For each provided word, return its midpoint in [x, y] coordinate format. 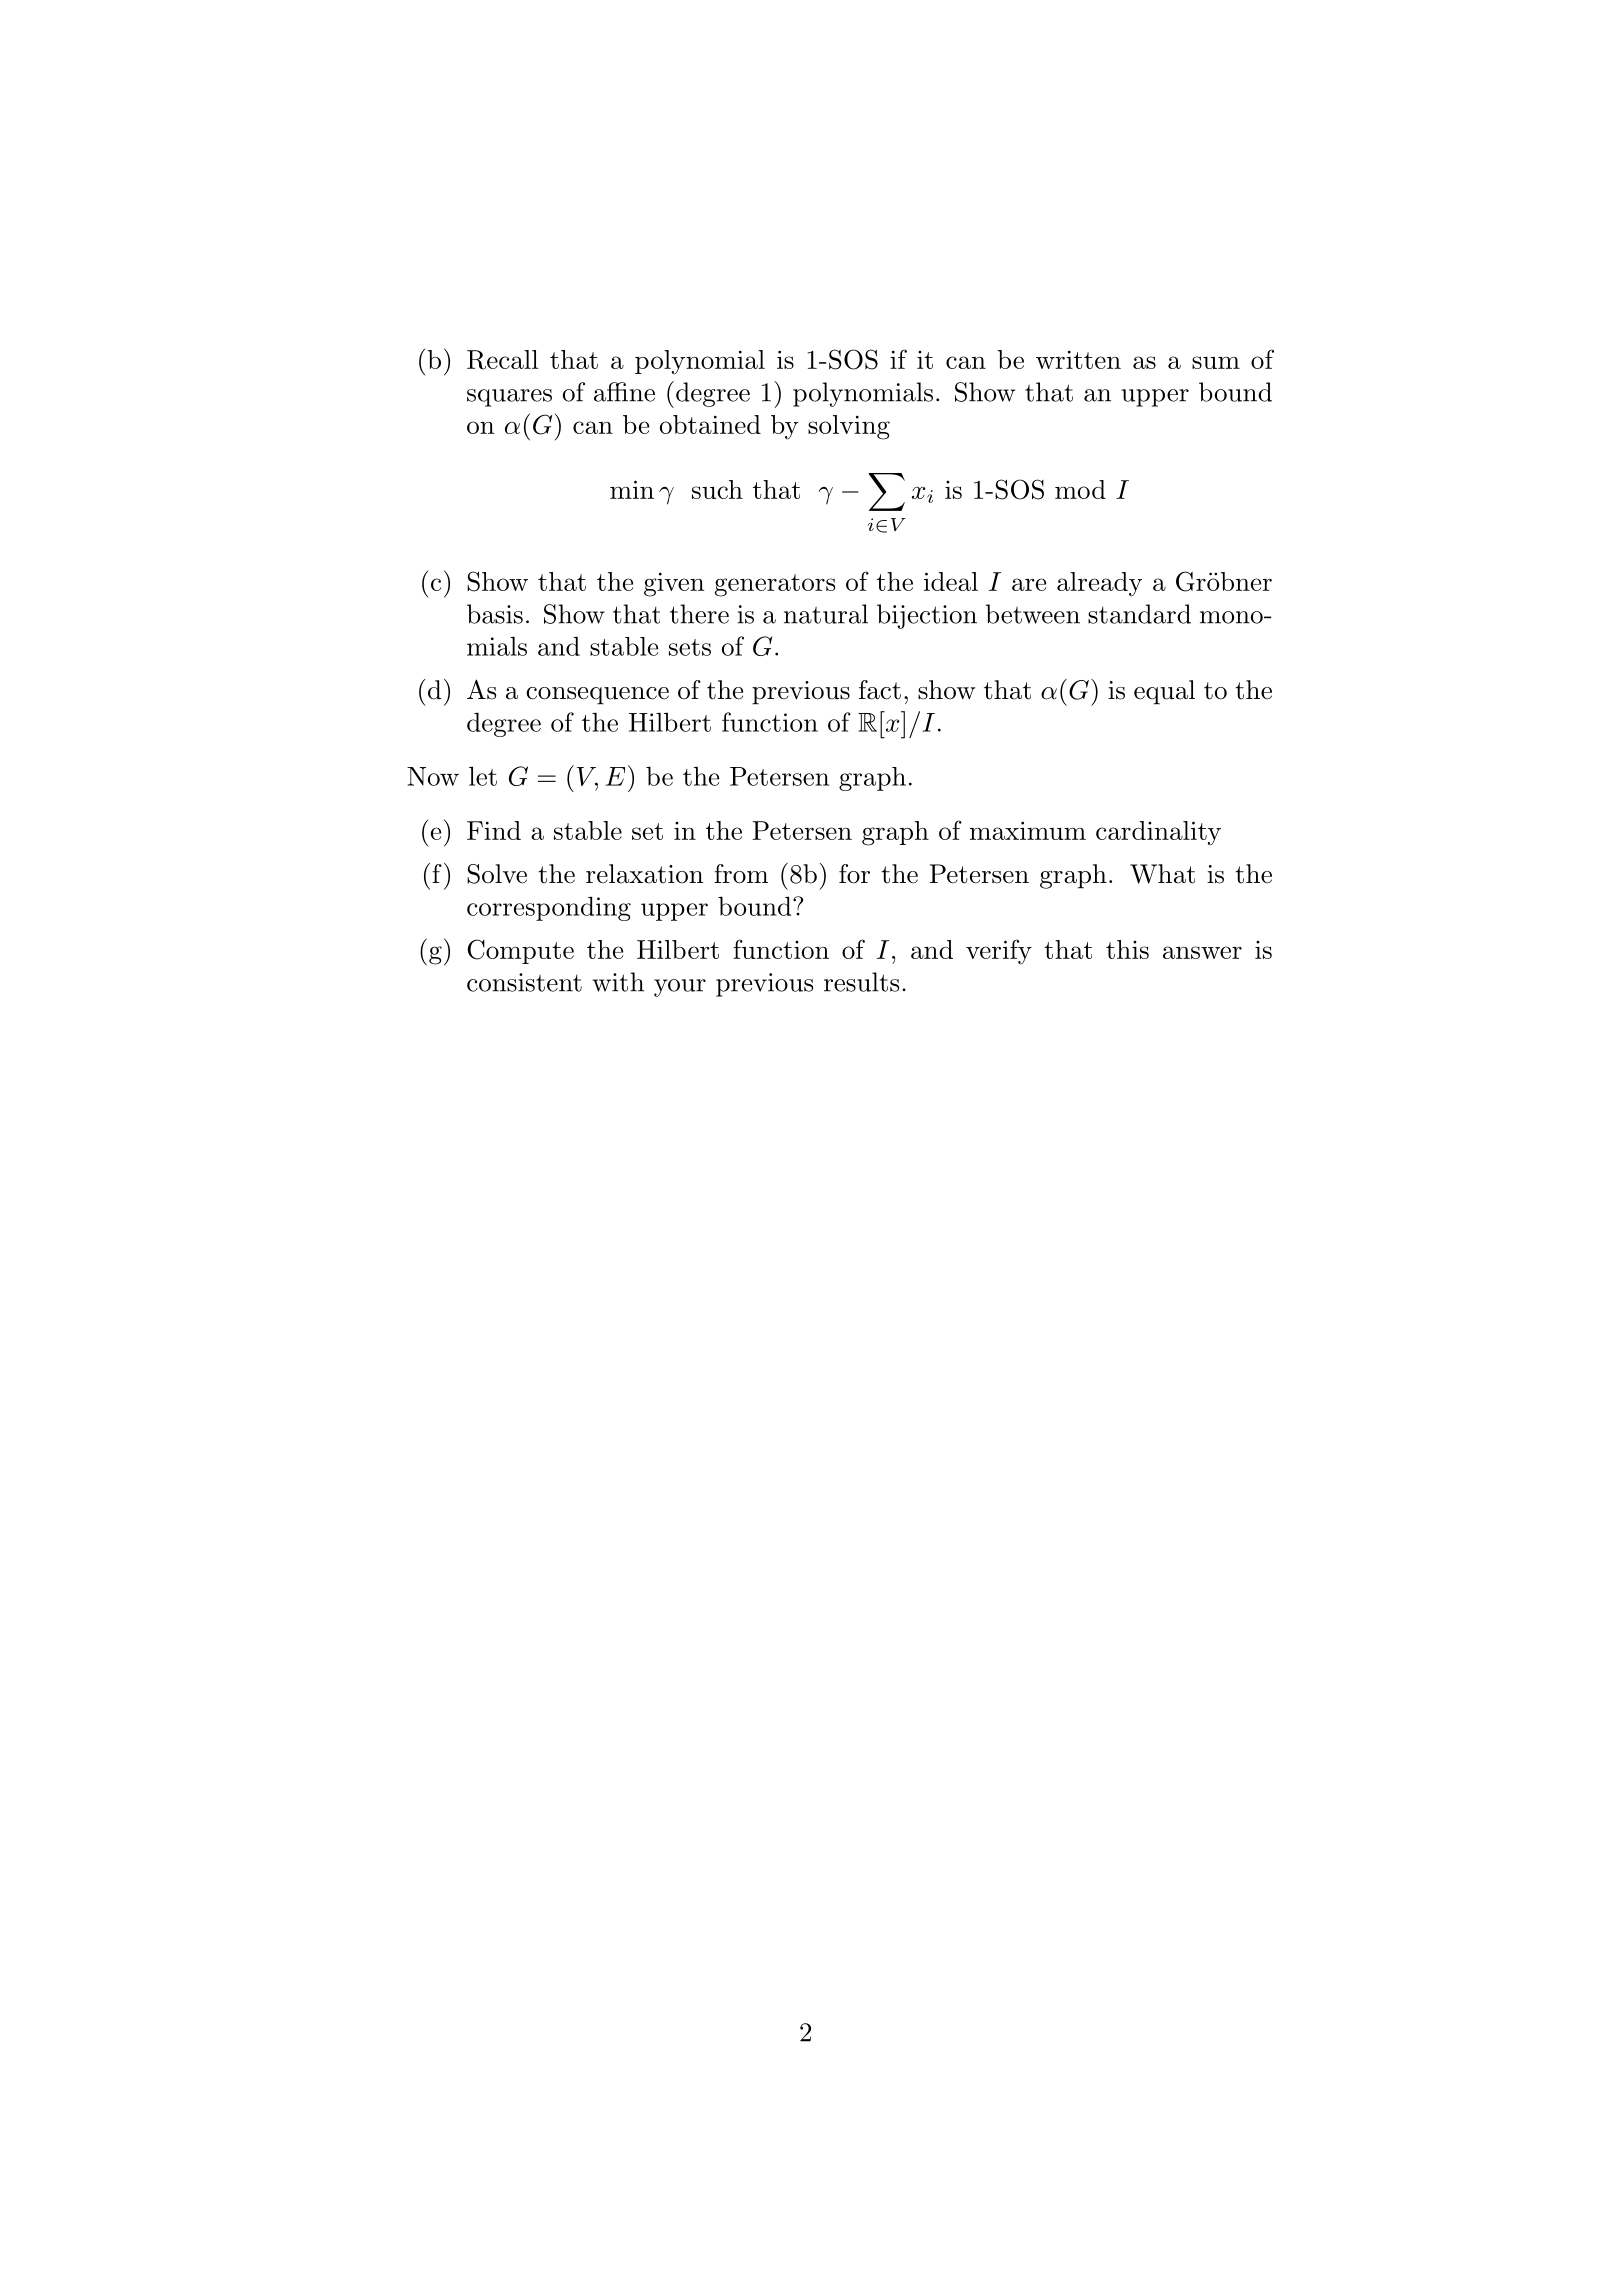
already [1099, 584]
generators [775, 585]
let [483, 776]
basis [495, 614]
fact [880, 690]
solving [849, 427]
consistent [524, 982]
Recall [502, 360]
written [1078, 359]
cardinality [1158, 833]
